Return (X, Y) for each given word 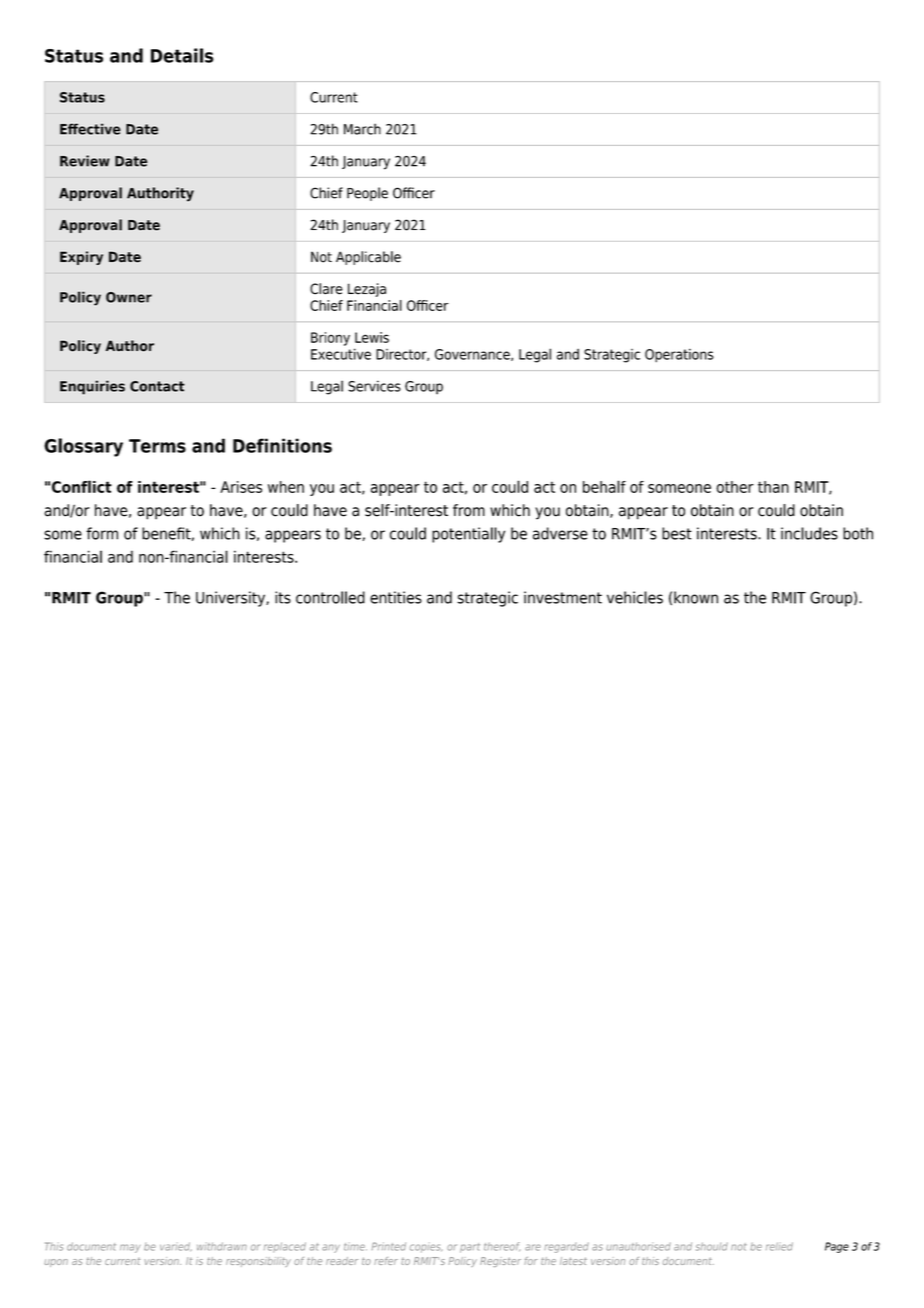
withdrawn (222, 1246)
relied (779, 1246)
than (773, 487)
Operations (679, 355)
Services (374, 386)
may (130, 1248)
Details (182, 55)
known (696, 597)
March (362, 129)
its (283, 597)
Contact (157, 386)
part (470, 1248)
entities (396, 597)
